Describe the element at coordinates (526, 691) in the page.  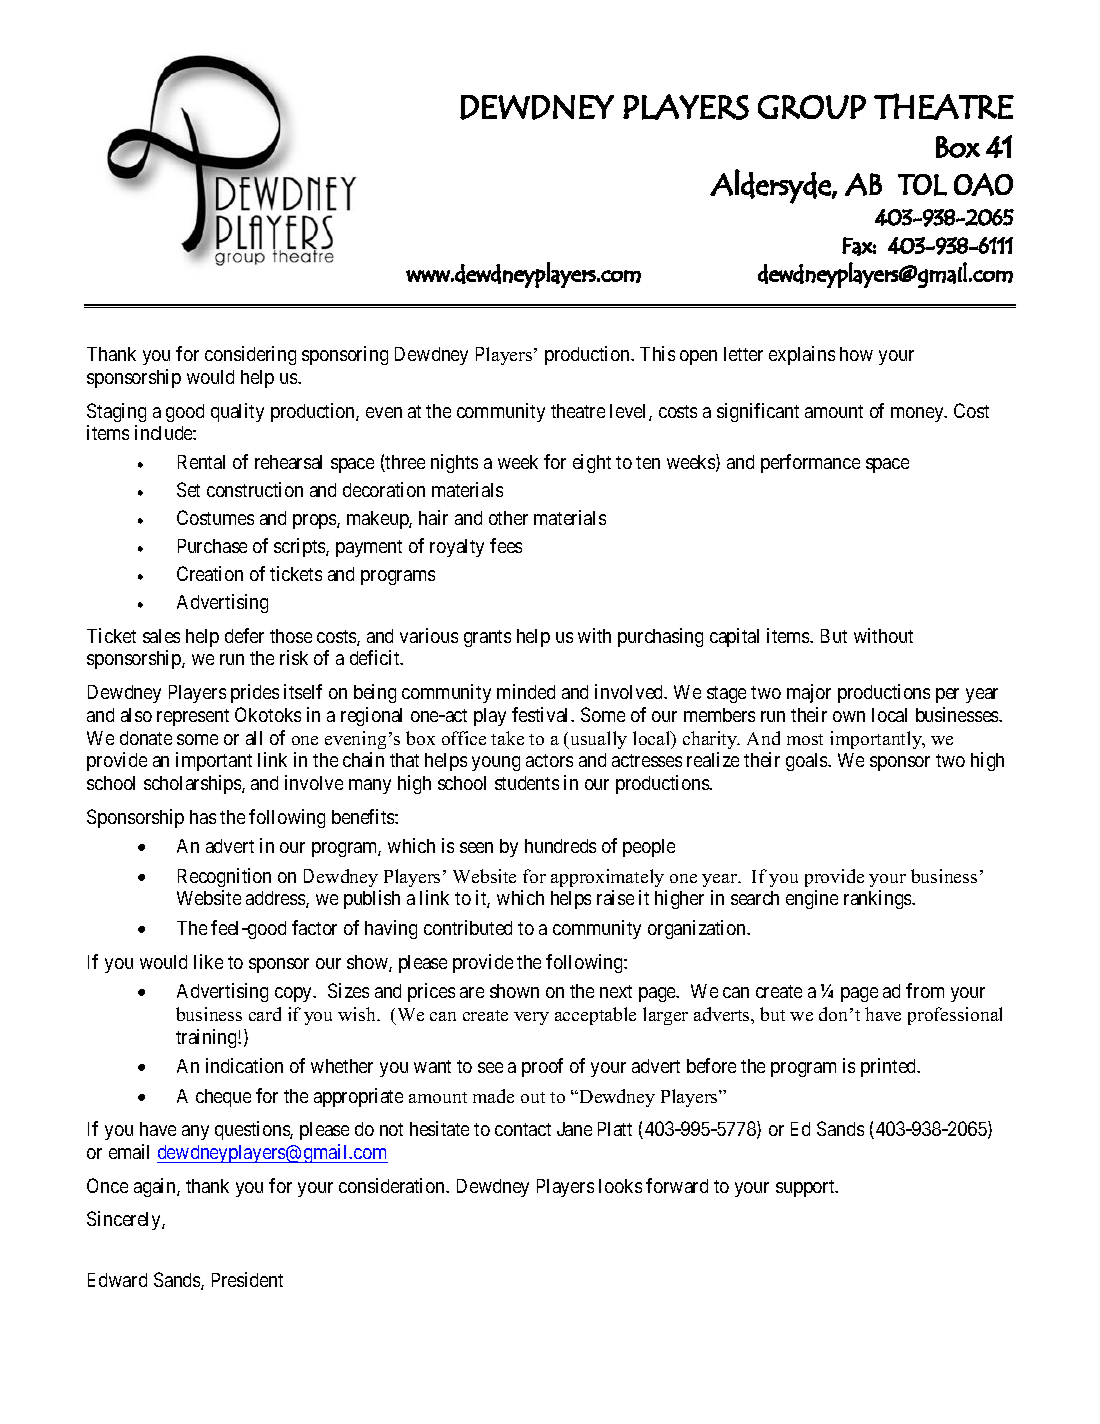
I see `minded` at that location.
